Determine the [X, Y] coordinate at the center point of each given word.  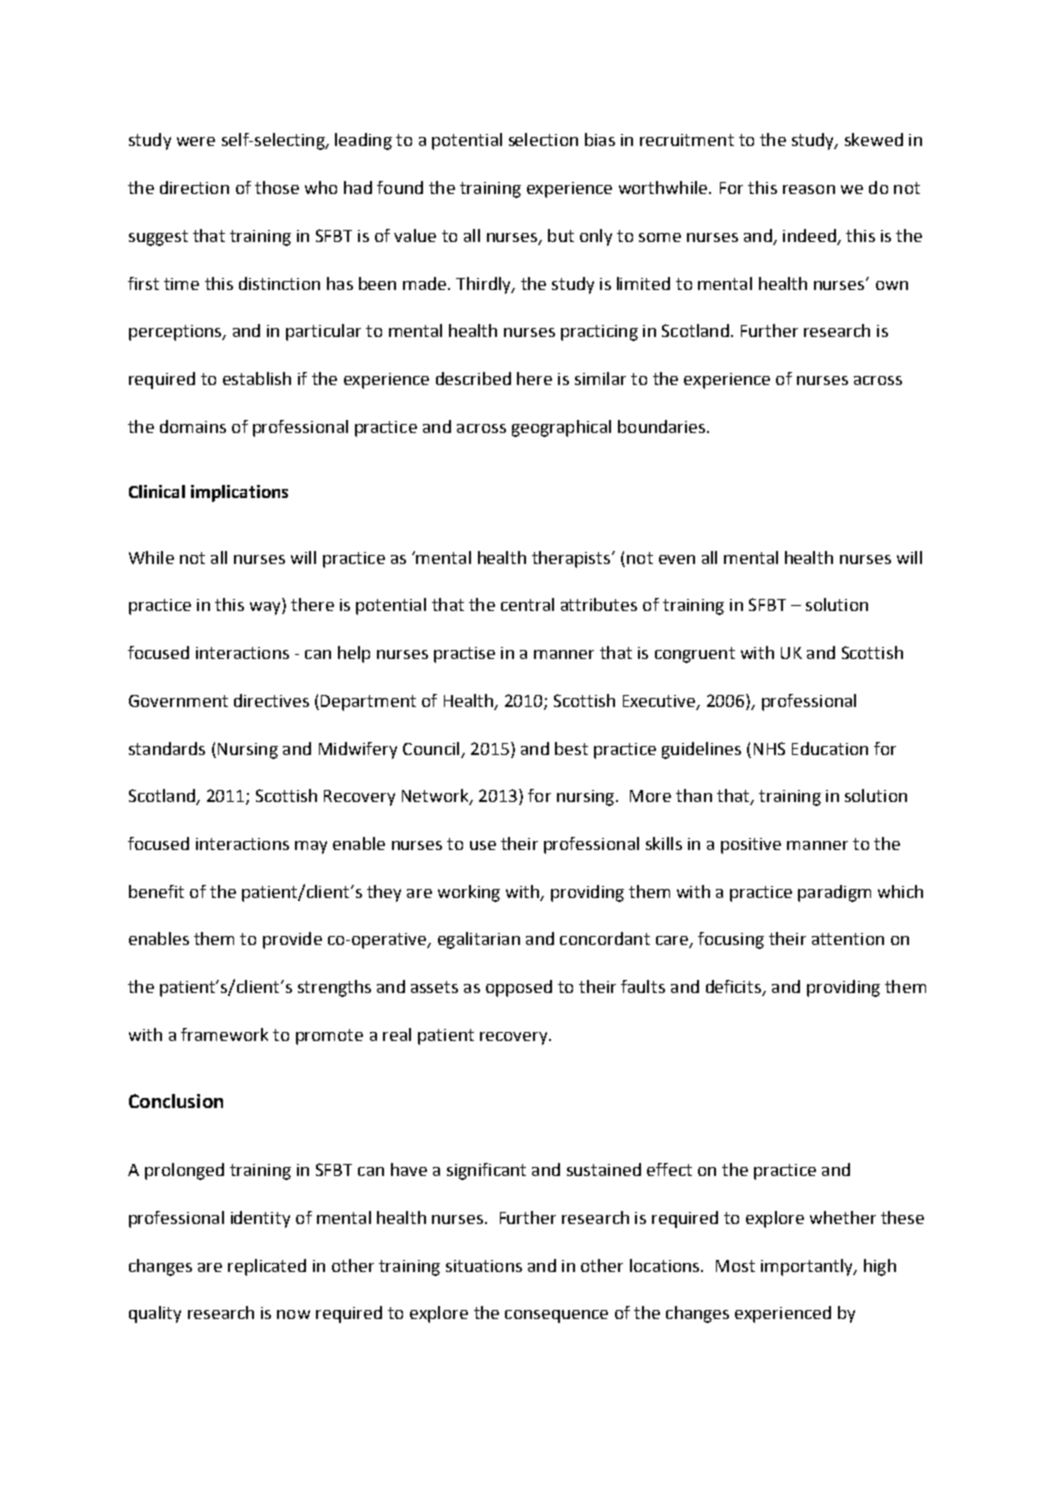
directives [271, 700]
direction [194, 187]
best [571, 748]
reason [809, 189]
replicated [267, 1267]
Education [830, 748]
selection [543, 139]
